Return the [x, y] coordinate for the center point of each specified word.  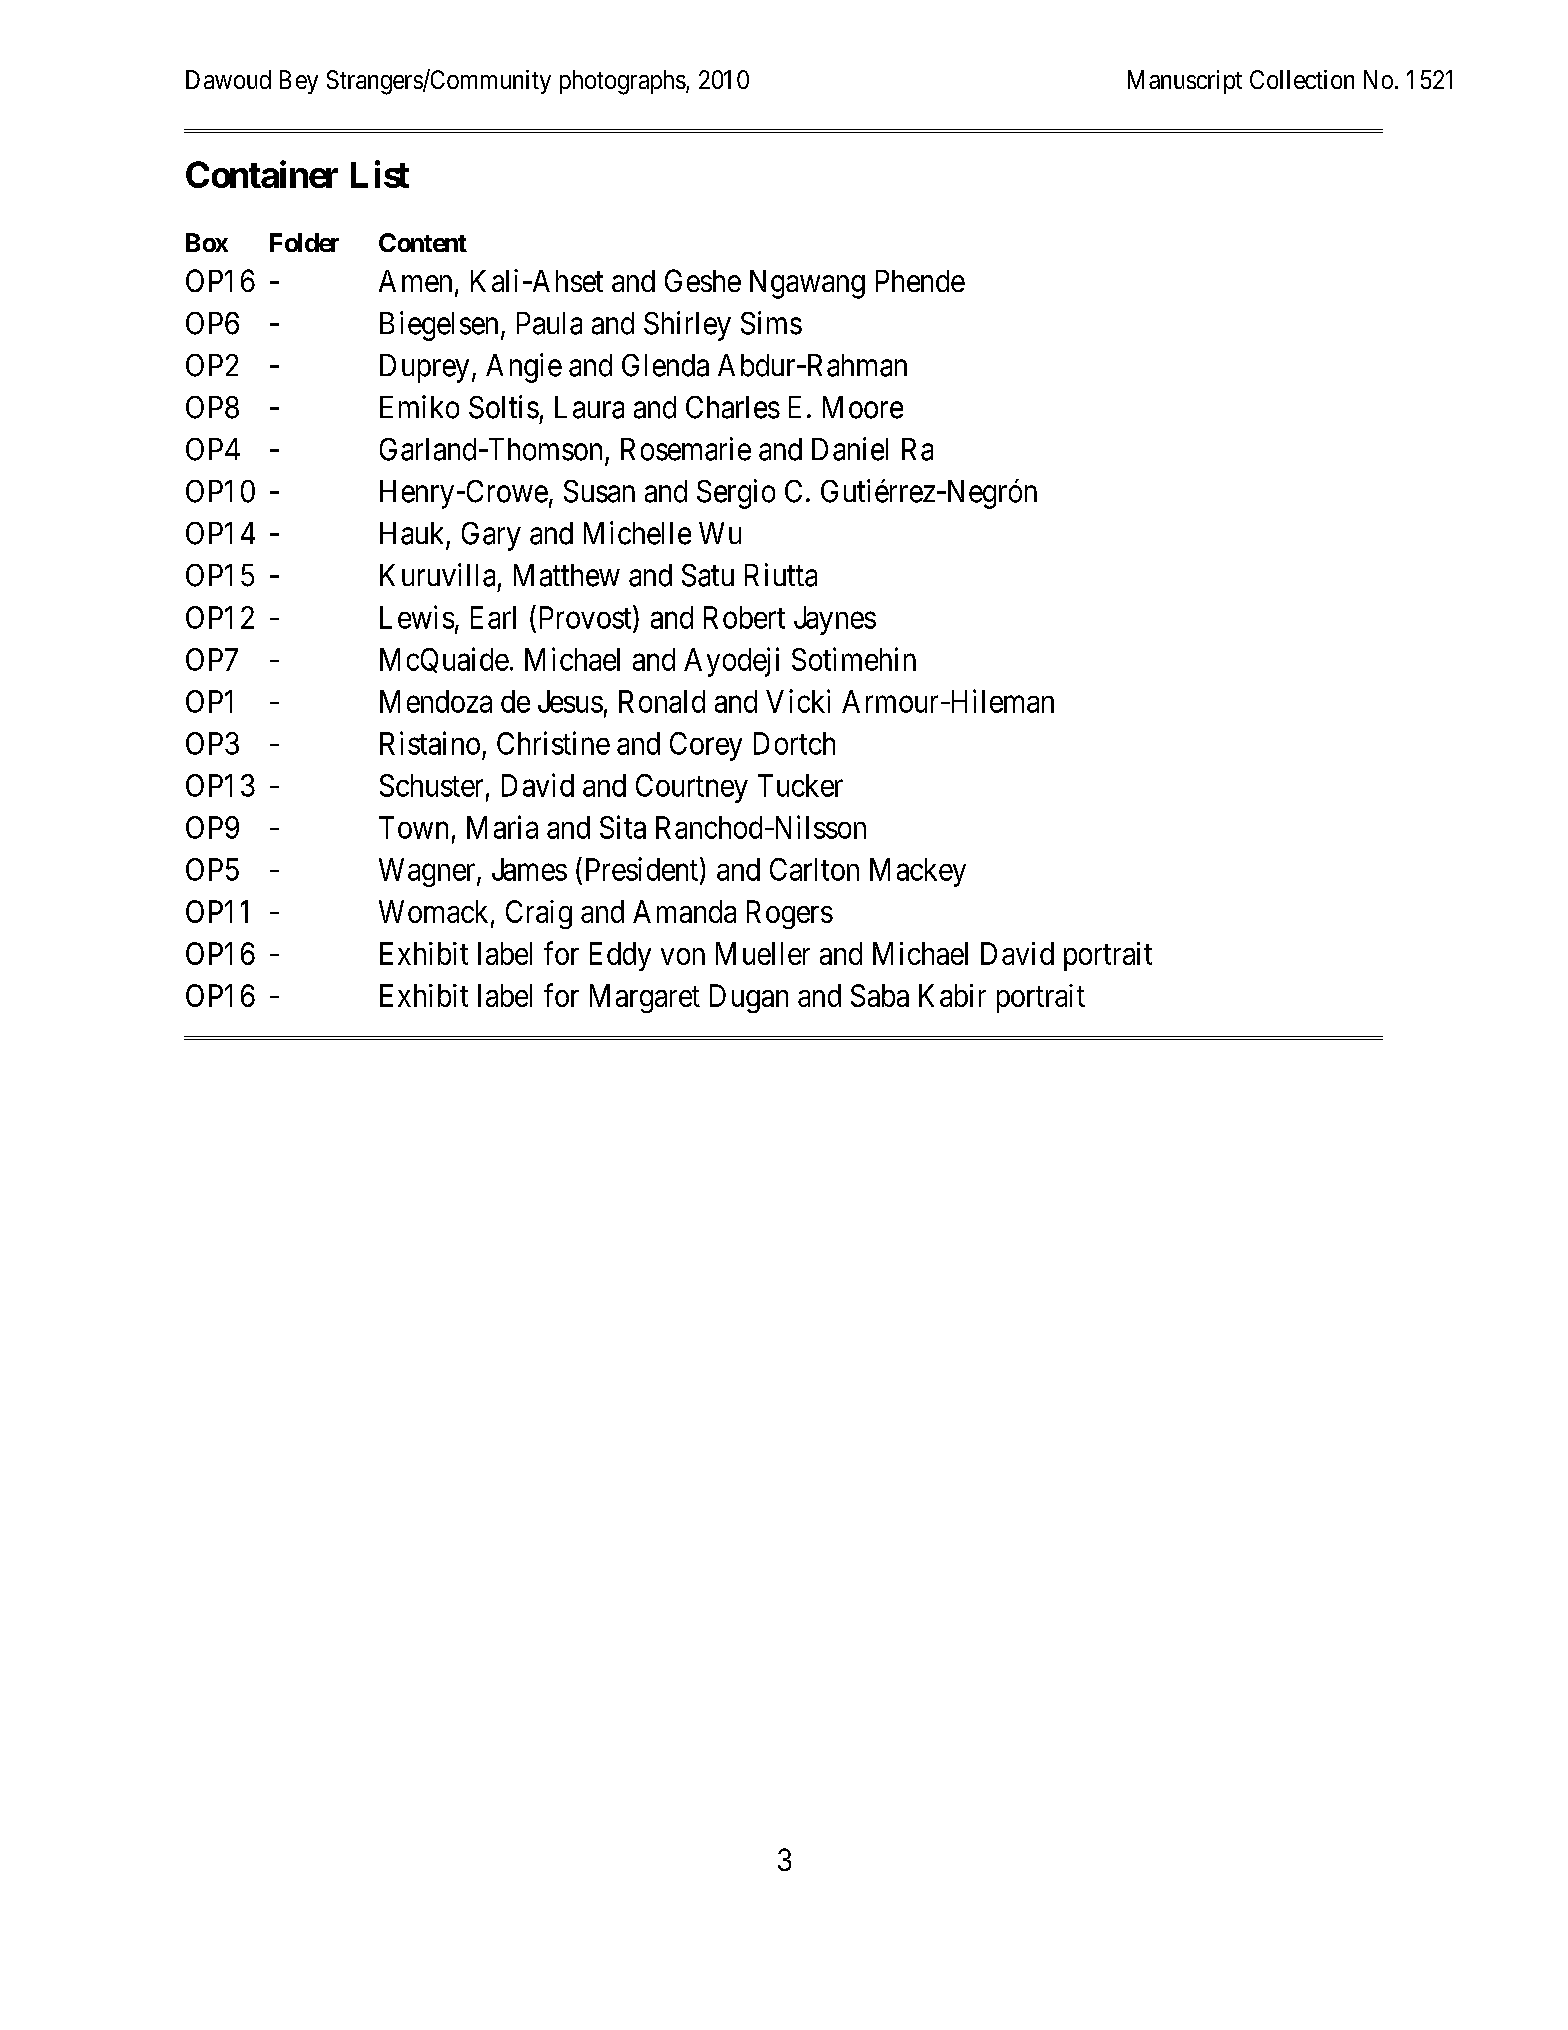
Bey [299, 82]
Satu [708, 575]
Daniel [850, 449]
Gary [491, 536]
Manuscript [1185, 82]
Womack [435, 912]
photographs [623, 82]
